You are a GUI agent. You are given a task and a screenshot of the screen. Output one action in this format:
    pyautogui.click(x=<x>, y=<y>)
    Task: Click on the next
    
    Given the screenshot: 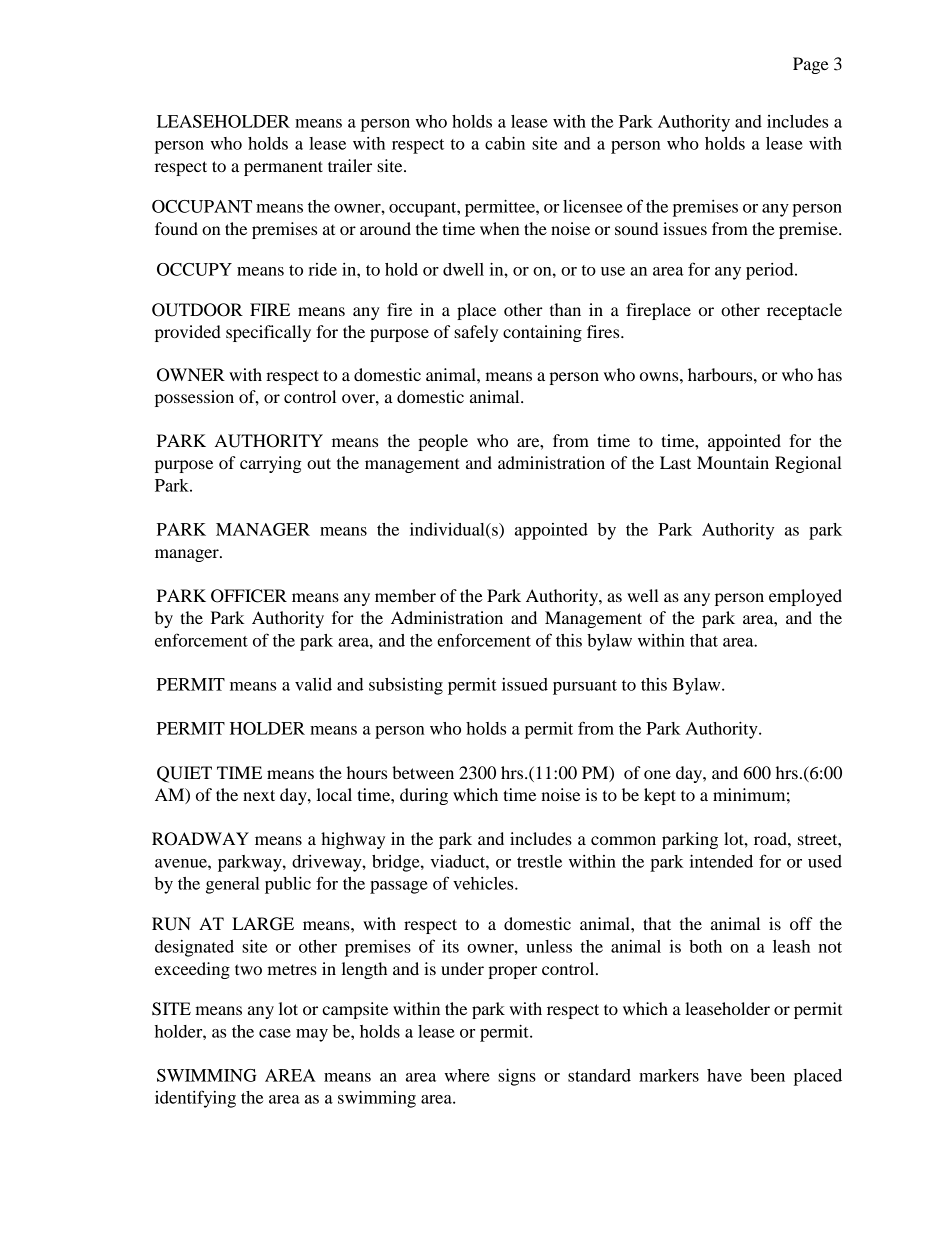 What is the action you would take?
    pyautogui.click(x=259, y=795)
